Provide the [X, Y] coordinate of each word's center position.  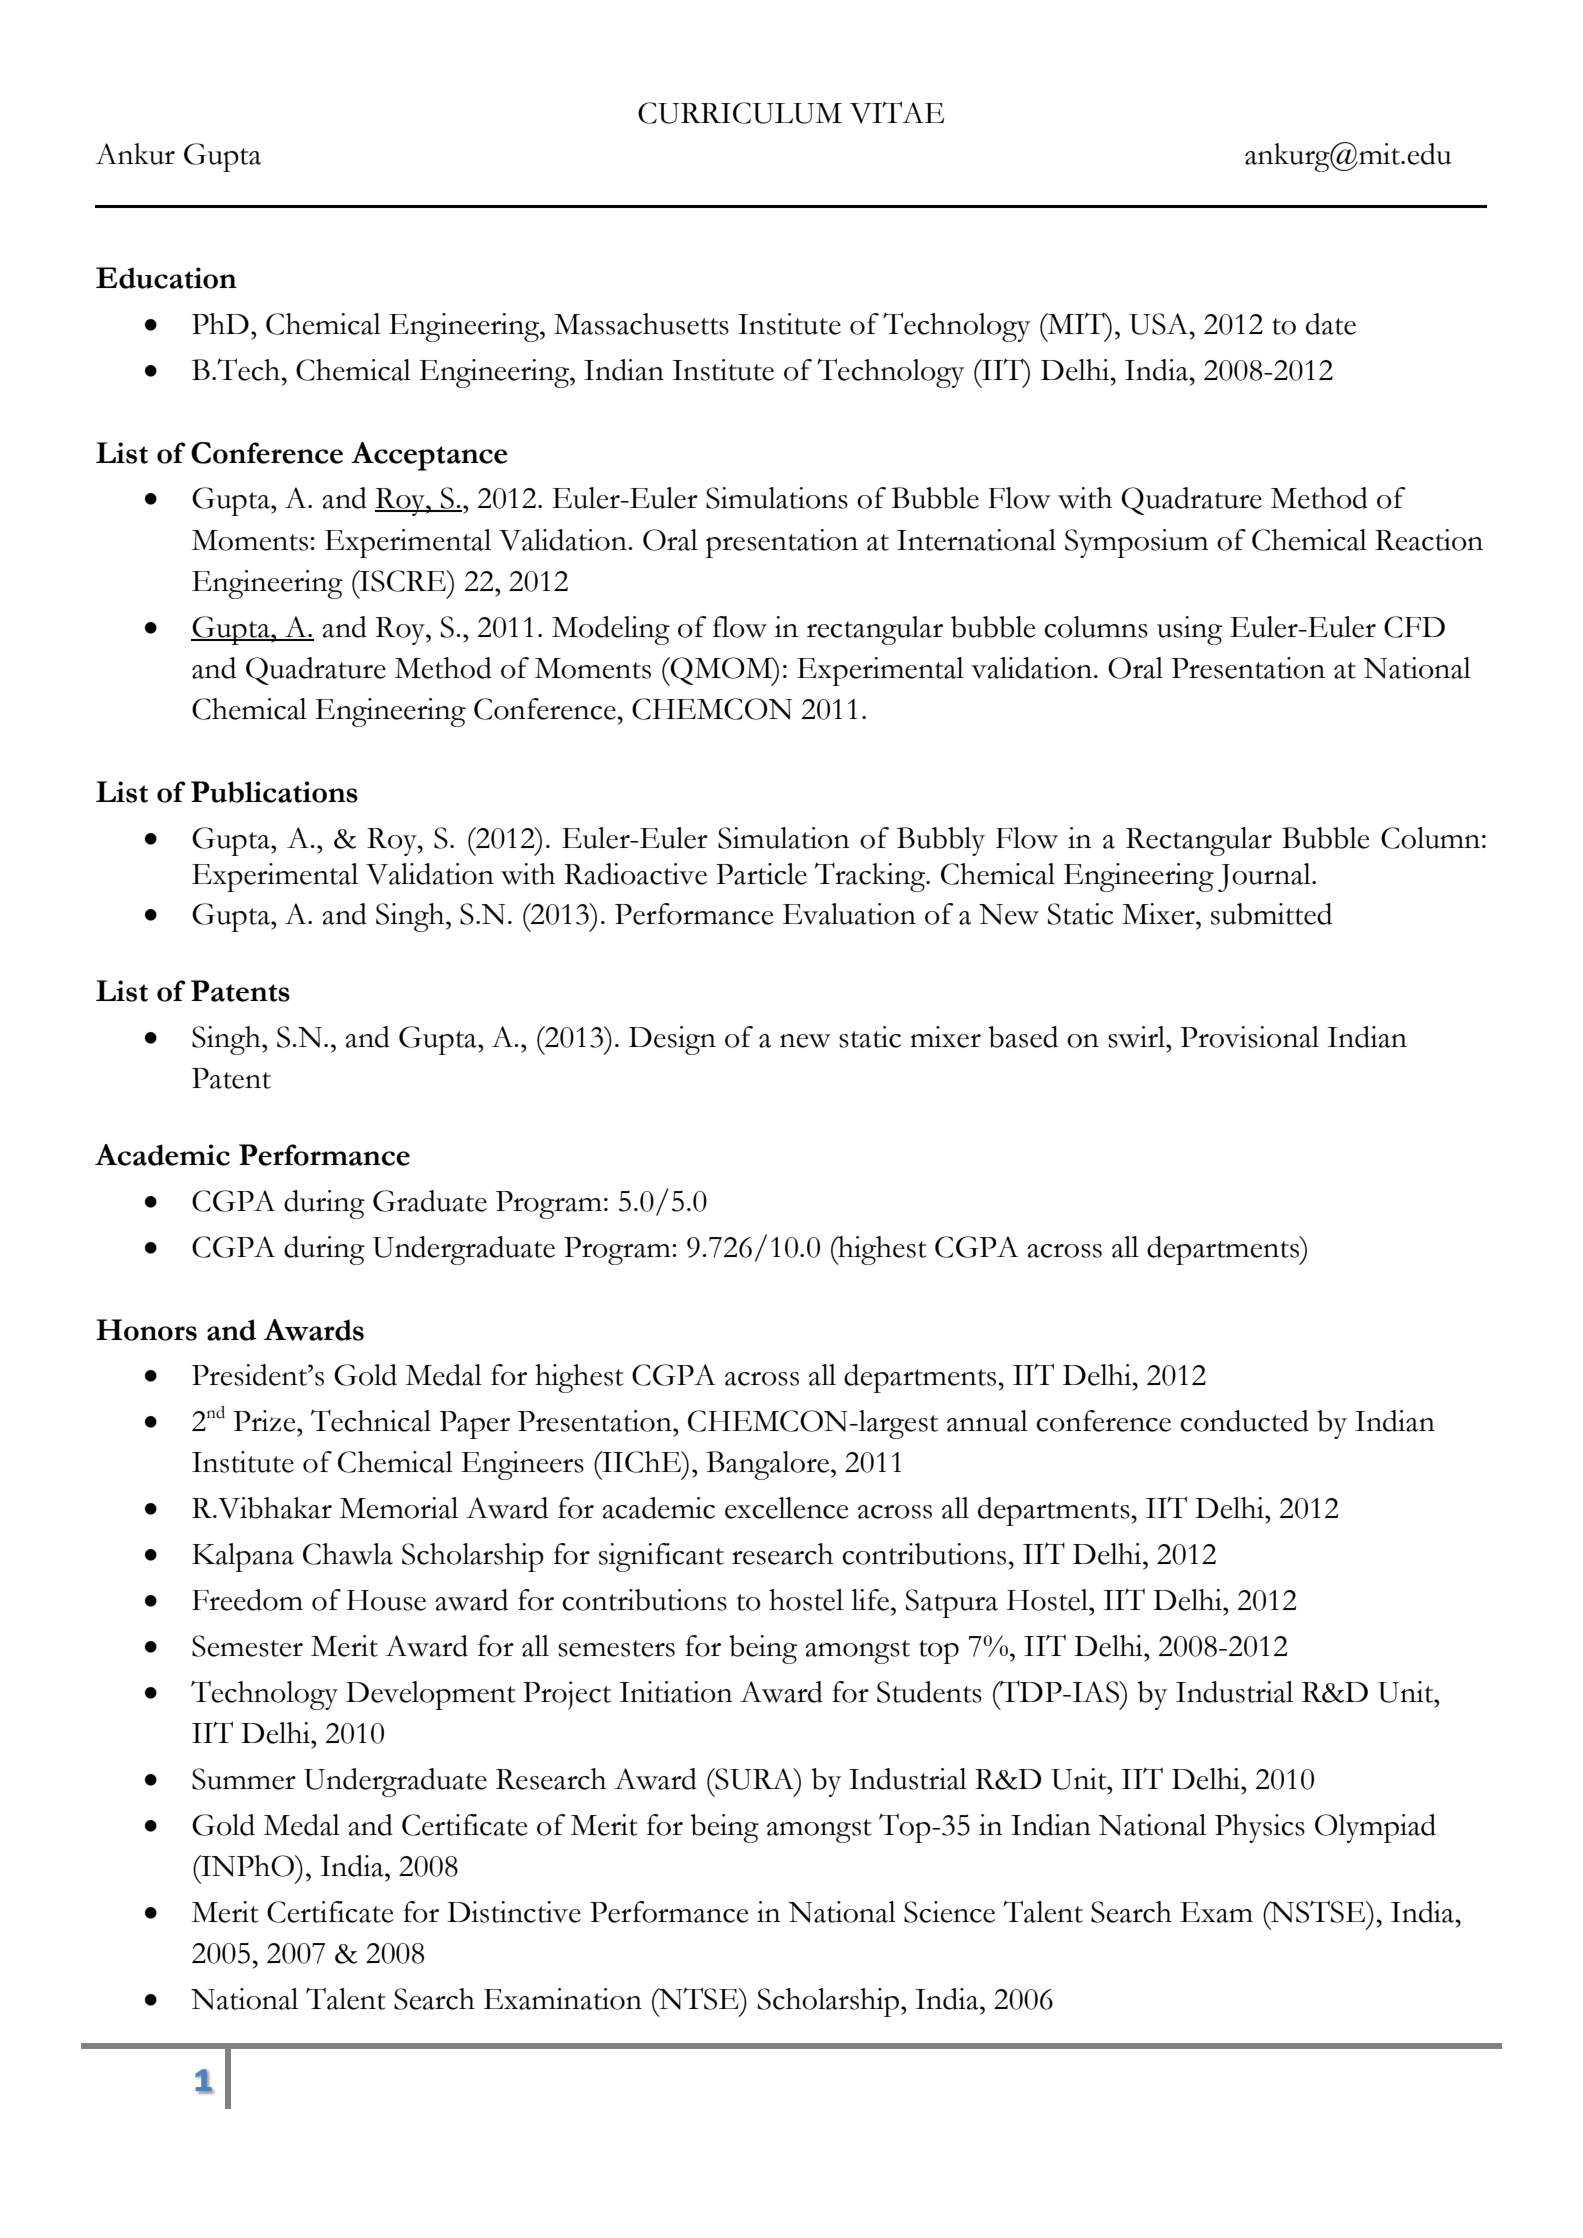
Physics [1260, 1828]
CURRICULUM [740, 113]
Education [166, 278]
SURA [754, 1779]
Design [672, 1040]
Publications [274, 792]
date [1331, 324]
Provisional [1249, 1037]
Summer [244, 1779]
